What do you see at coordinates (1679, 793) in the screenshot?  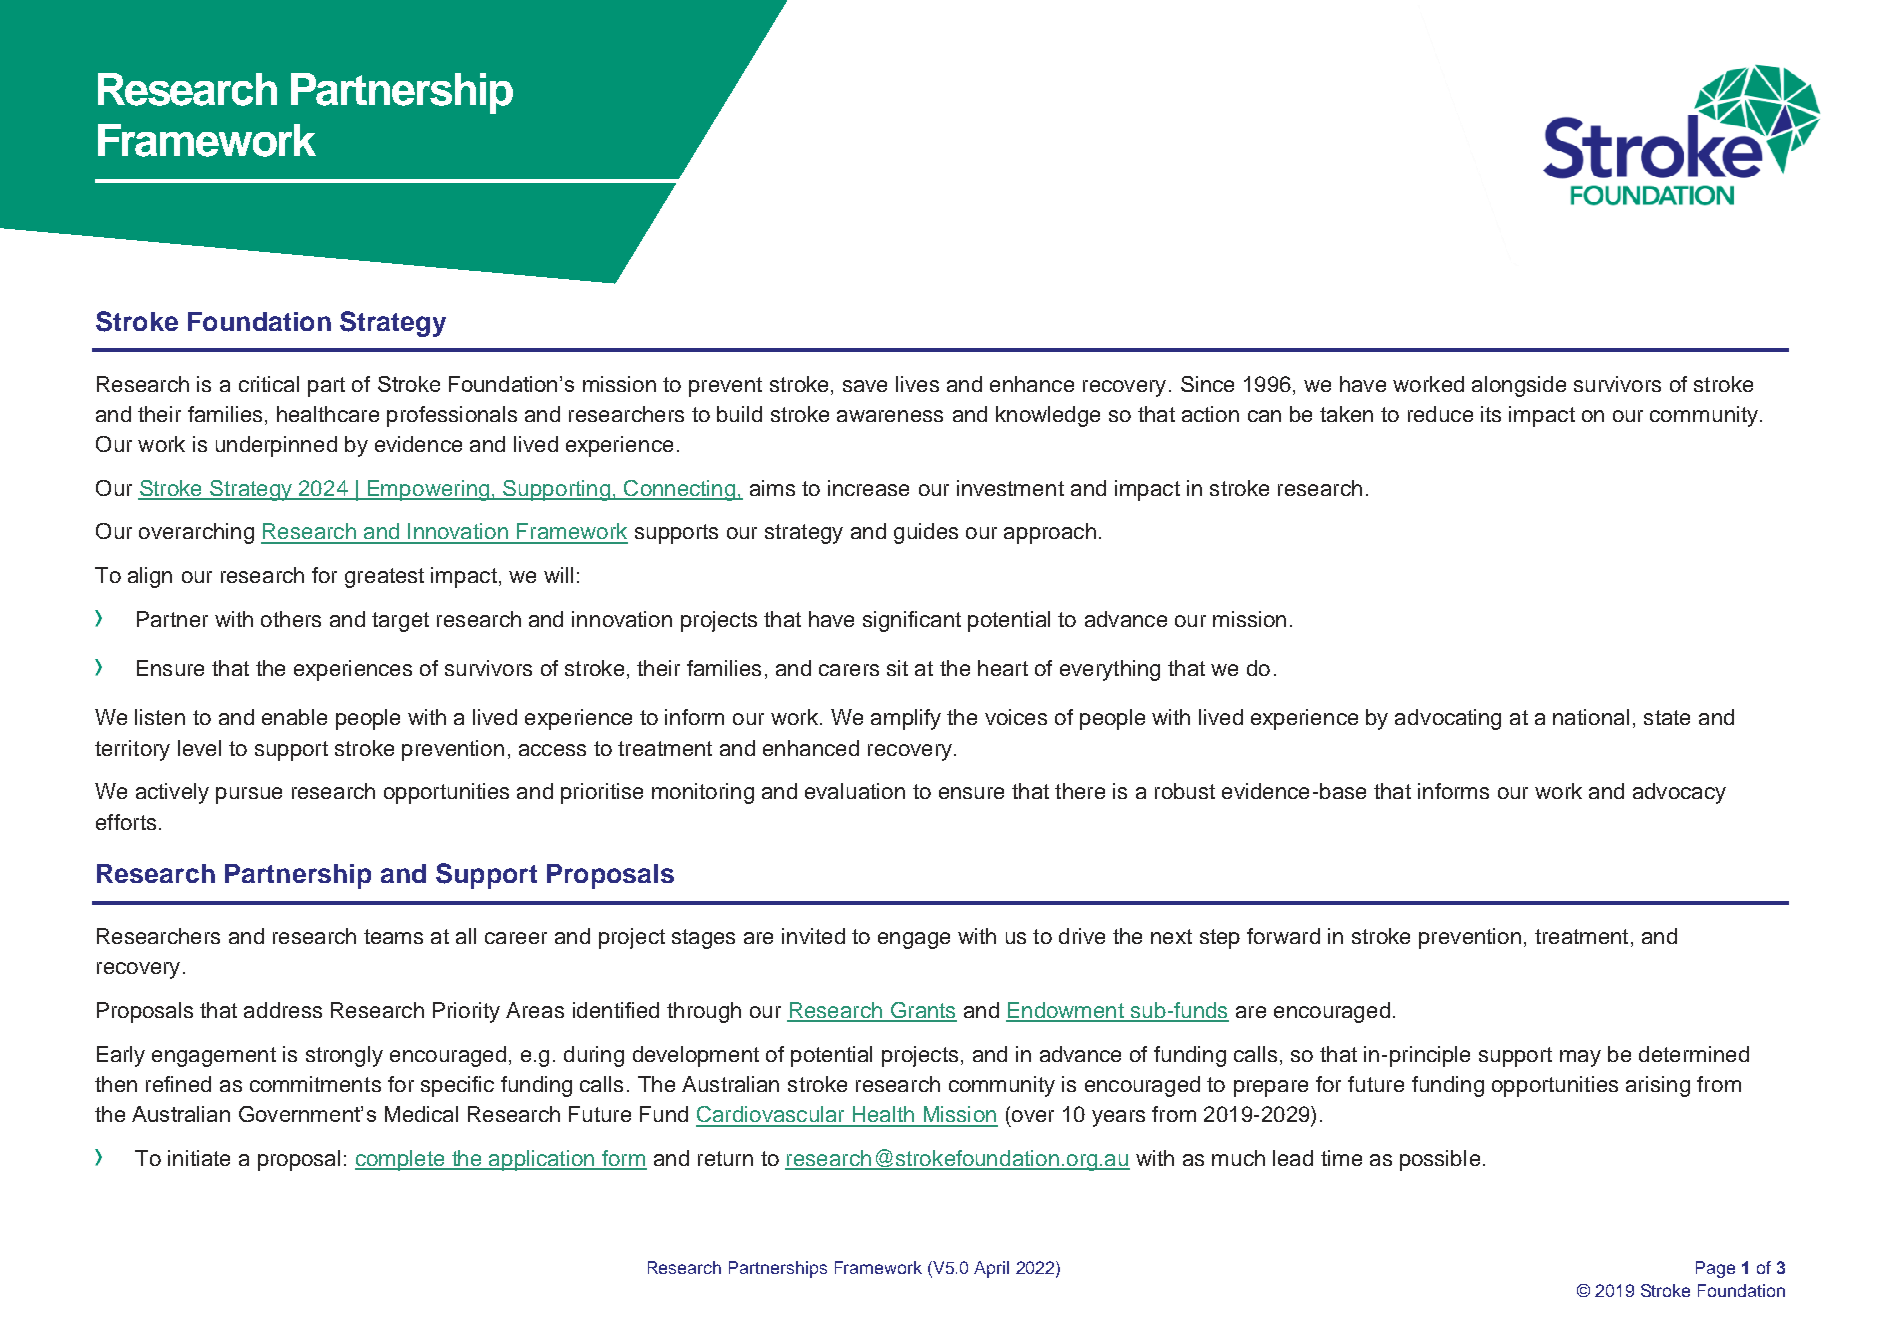 I see `advocacy` at bounding box center [1679, 793].
